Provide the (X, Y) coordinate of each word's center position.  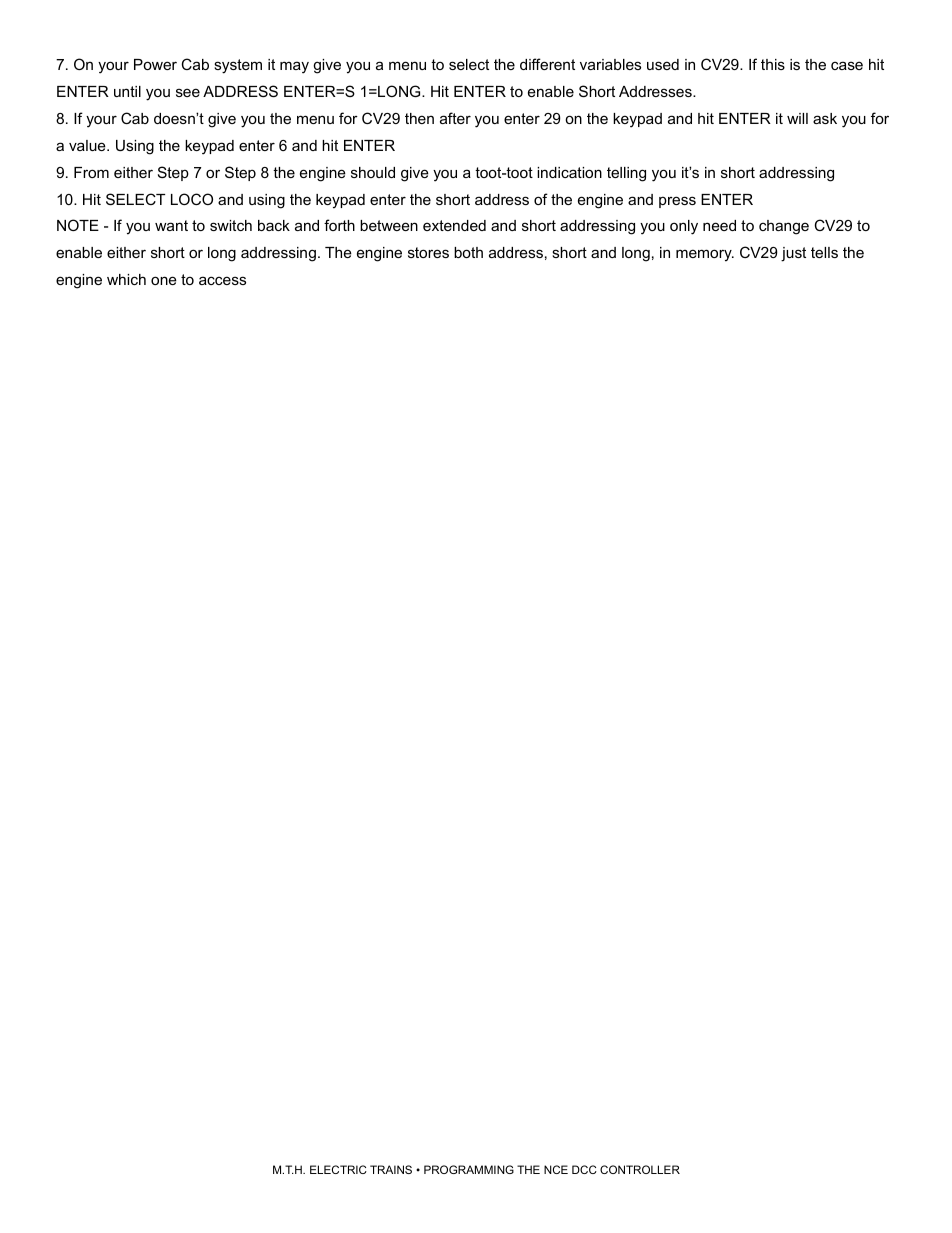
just (793, 254)
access (222, 280)
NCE (556, 1169)
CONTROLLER (640, 1169)
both (468, 252)
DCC (584, 1169)
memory (705, 255)
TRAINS (391, 1169)
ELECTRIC (338, 1169)
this (773, 64)
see (188, 92)
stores (428, 252)
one (164, 280)
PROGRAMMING (469, 1169)
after (455, 118)
